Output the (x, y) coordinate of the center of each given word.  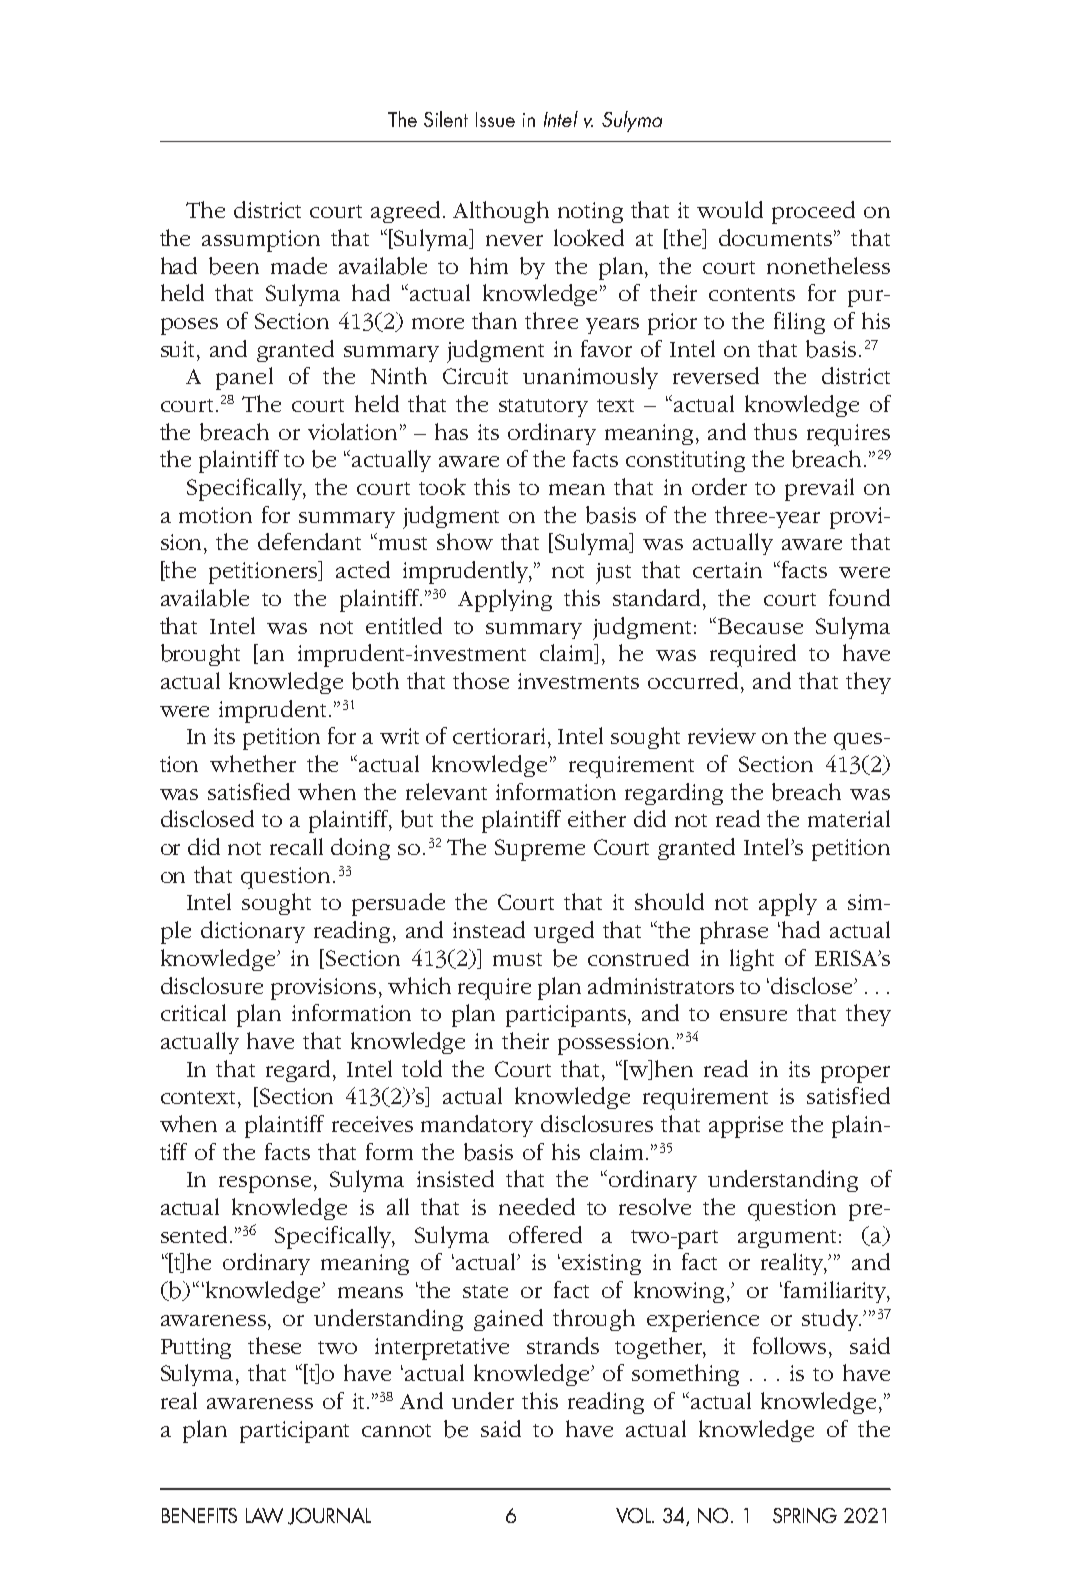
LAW (264, 1515)
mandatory (477, 1126)
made (299, 265)
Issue (495, 119)
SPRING (805, 1515)
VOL (635, 1515)
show (465, 541)
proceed (813, 212)
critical (193, 1012)
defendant (309, 541)
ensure (753, 1015)
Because (760, 626)
